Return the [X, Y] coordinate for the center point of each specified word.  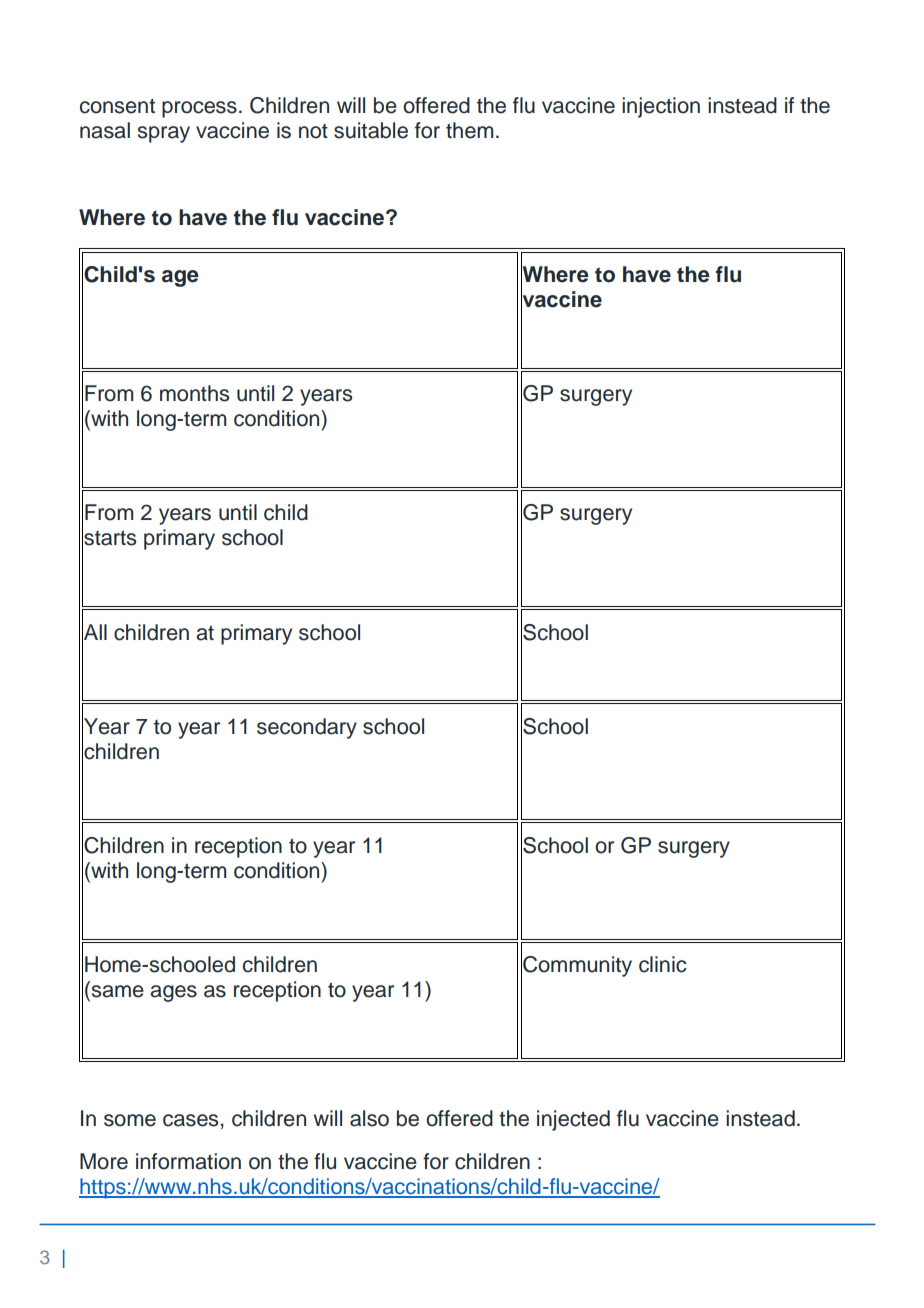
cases [190, 1120]
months [194, 393]
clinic [663, 964]
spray [164, 134]
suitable [371, 130]
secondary [307, 728]
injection [661, 107]
